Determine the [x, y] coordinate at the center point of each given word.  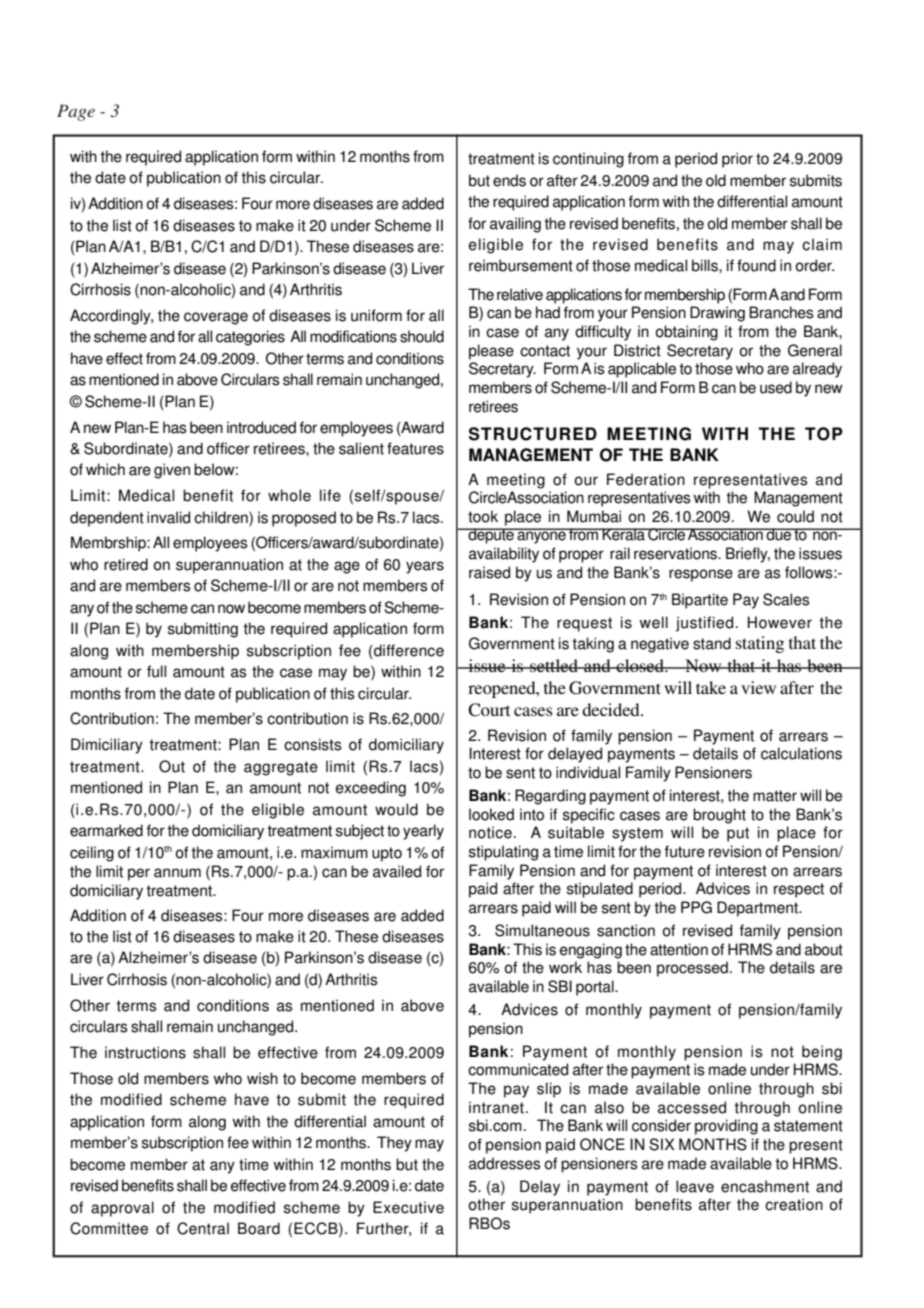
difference [408, 650]
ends [509, 180]
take [711, 687]
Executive [408, 1207]
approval [122, 1209]
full [156, 671]
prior [737, 160]
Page [76, 113]
